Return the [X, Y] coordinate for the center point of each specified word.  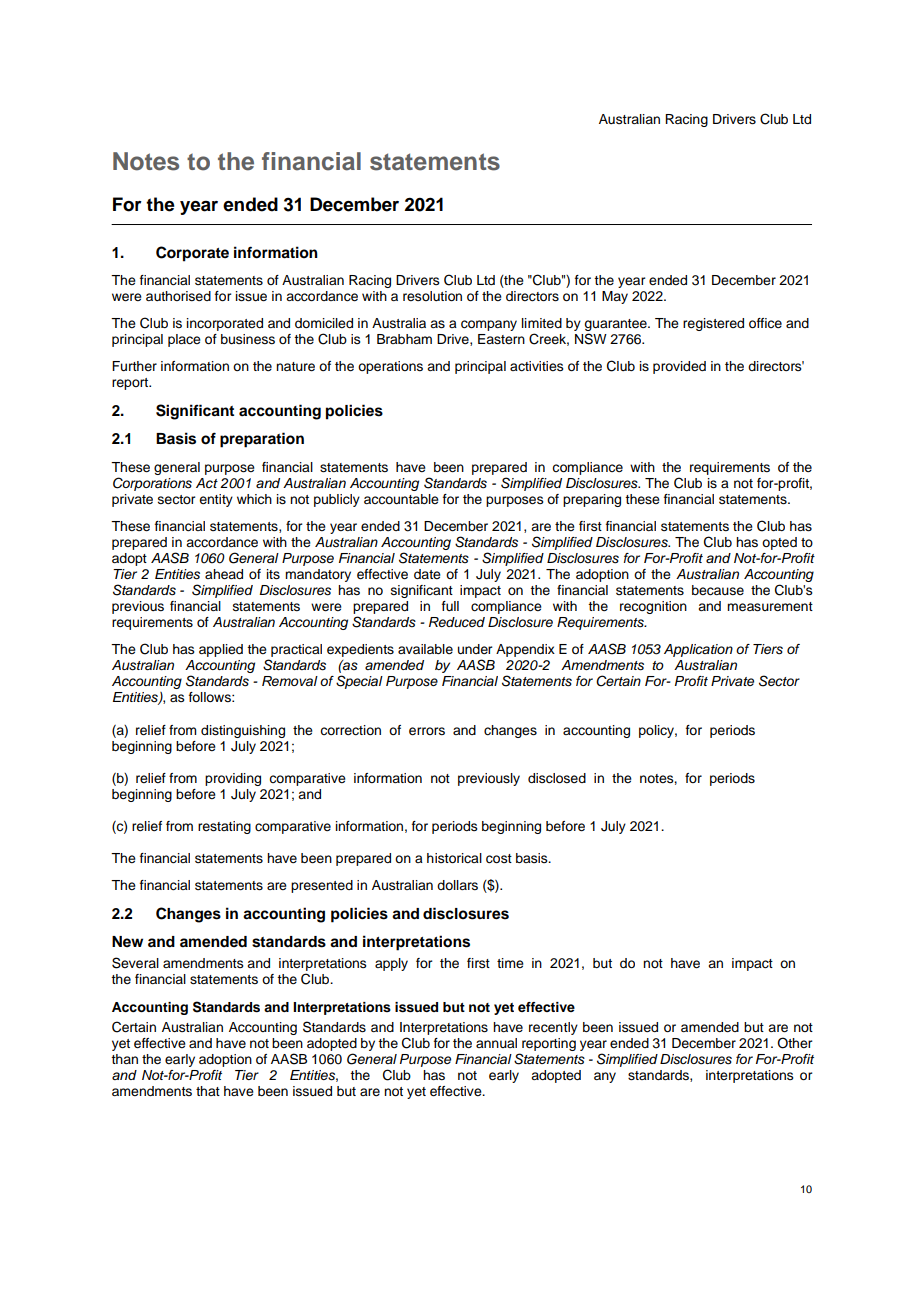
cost [499, 859]
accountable [401, 499]
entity [216, 500]
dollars [457, 885]
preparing [592, 500]
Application [698, 650]
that [208, 1091]
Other [795, 1043]
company [489, 325]
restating [224, 827]
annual [496, 1043]
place [184, 340]
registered [713, 324]
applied [221, 650]
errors [427, 731]
